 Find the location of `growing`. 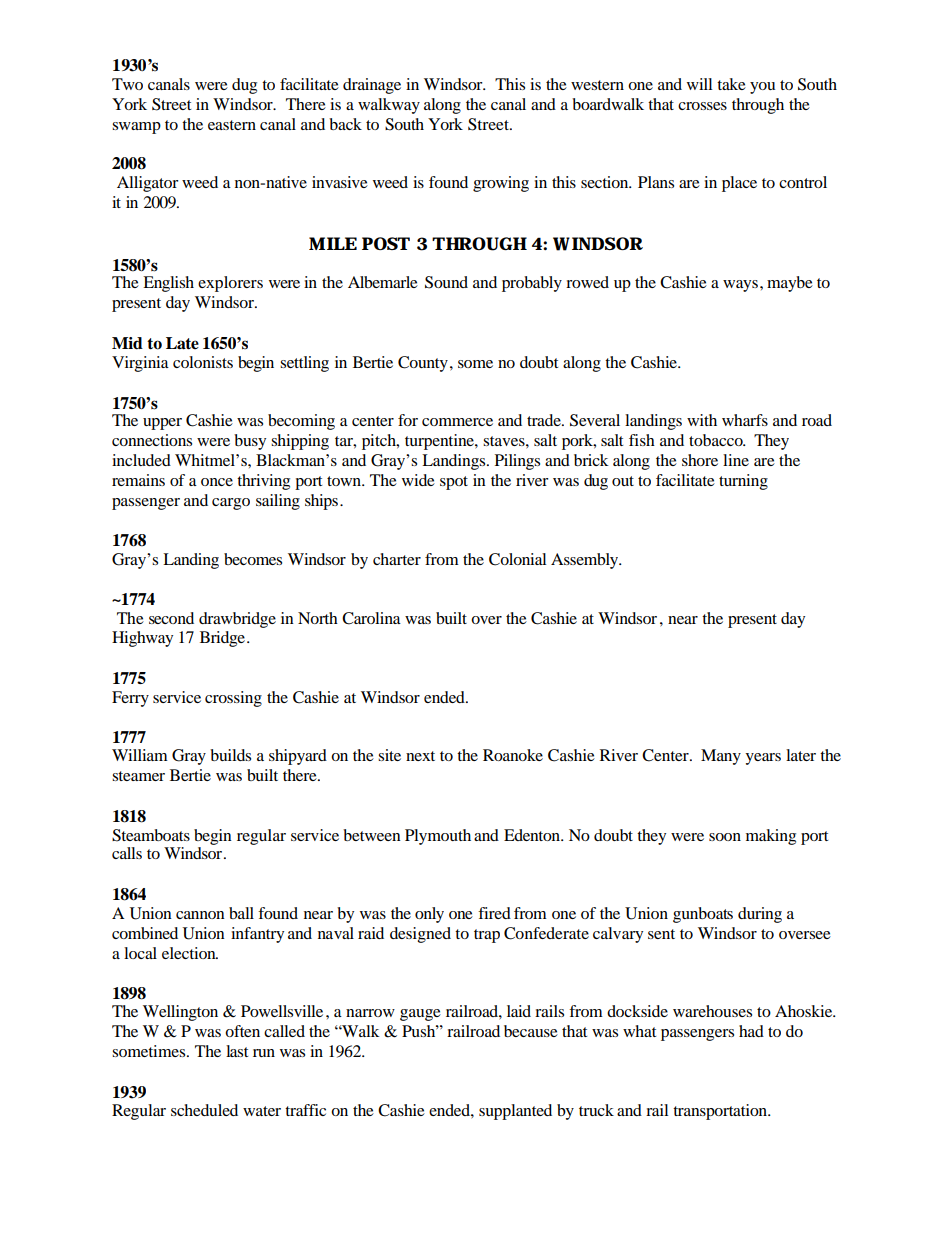

growing is located at coordinates (501, 184).
